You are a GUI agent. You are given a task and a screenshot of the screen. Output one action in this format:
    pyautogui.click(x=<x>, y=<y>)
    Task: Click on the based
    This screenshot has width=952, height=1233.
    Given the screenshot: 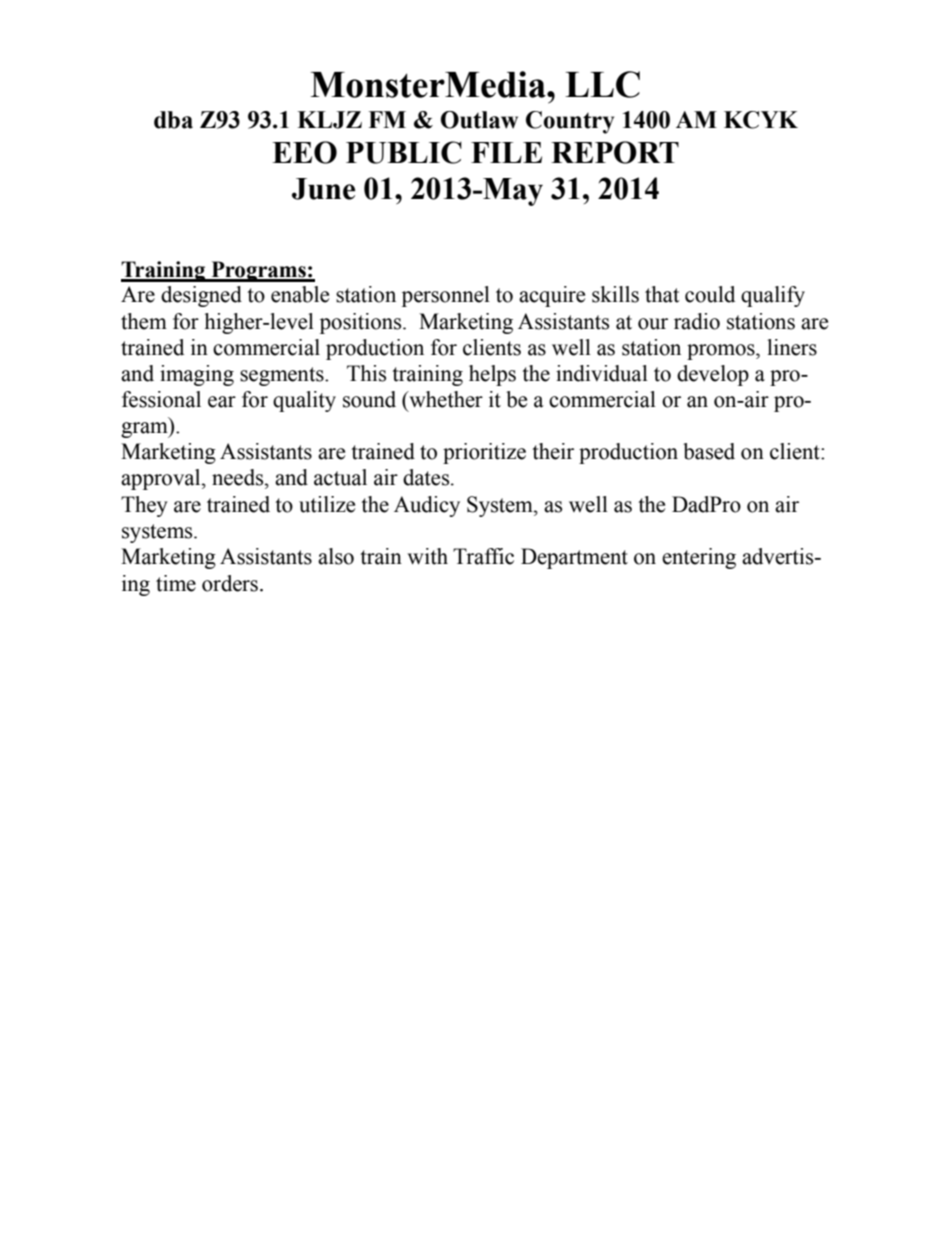 What is the action you would take?
    pyautogui.click(x=709, y=451)
